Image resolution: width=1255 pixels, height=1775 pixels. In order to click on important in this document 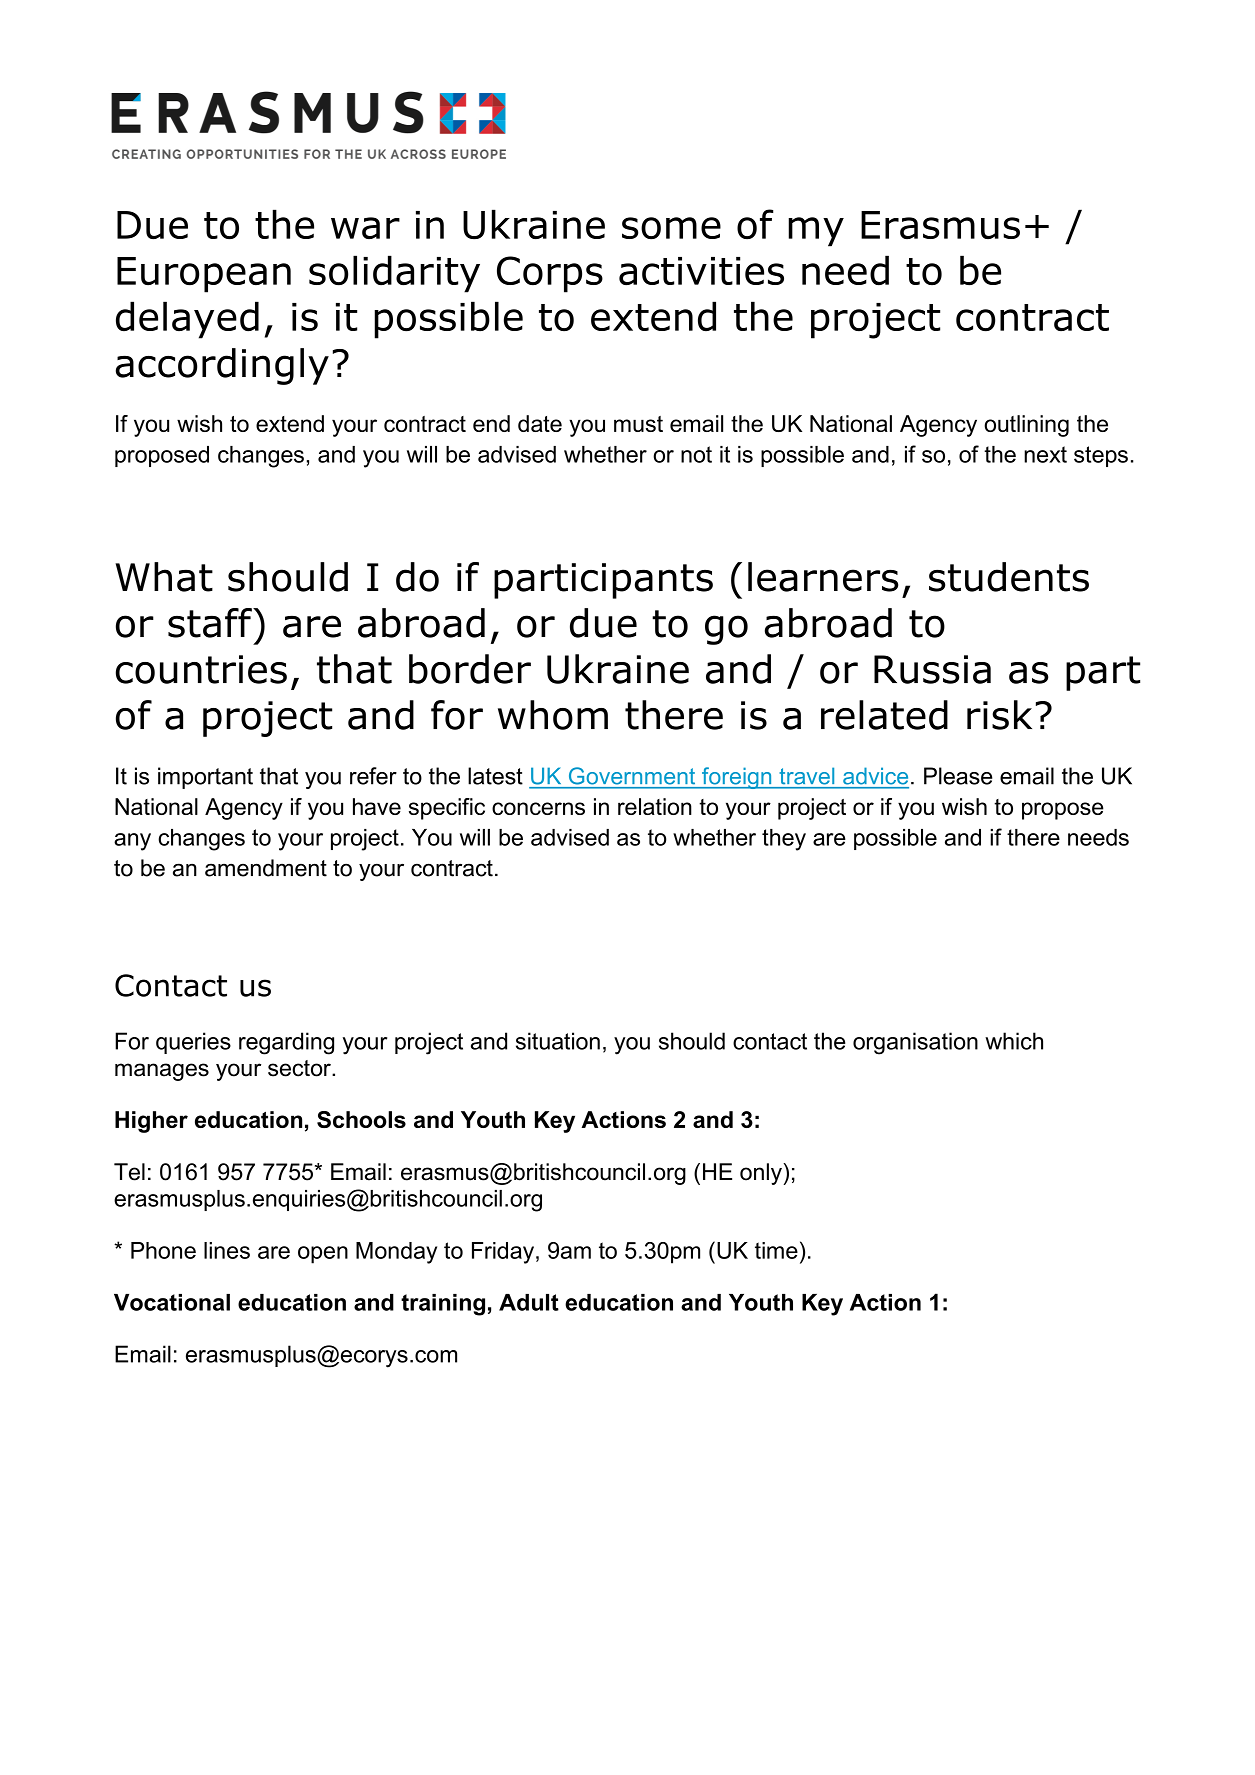, I will do `click(205, 778)`.
